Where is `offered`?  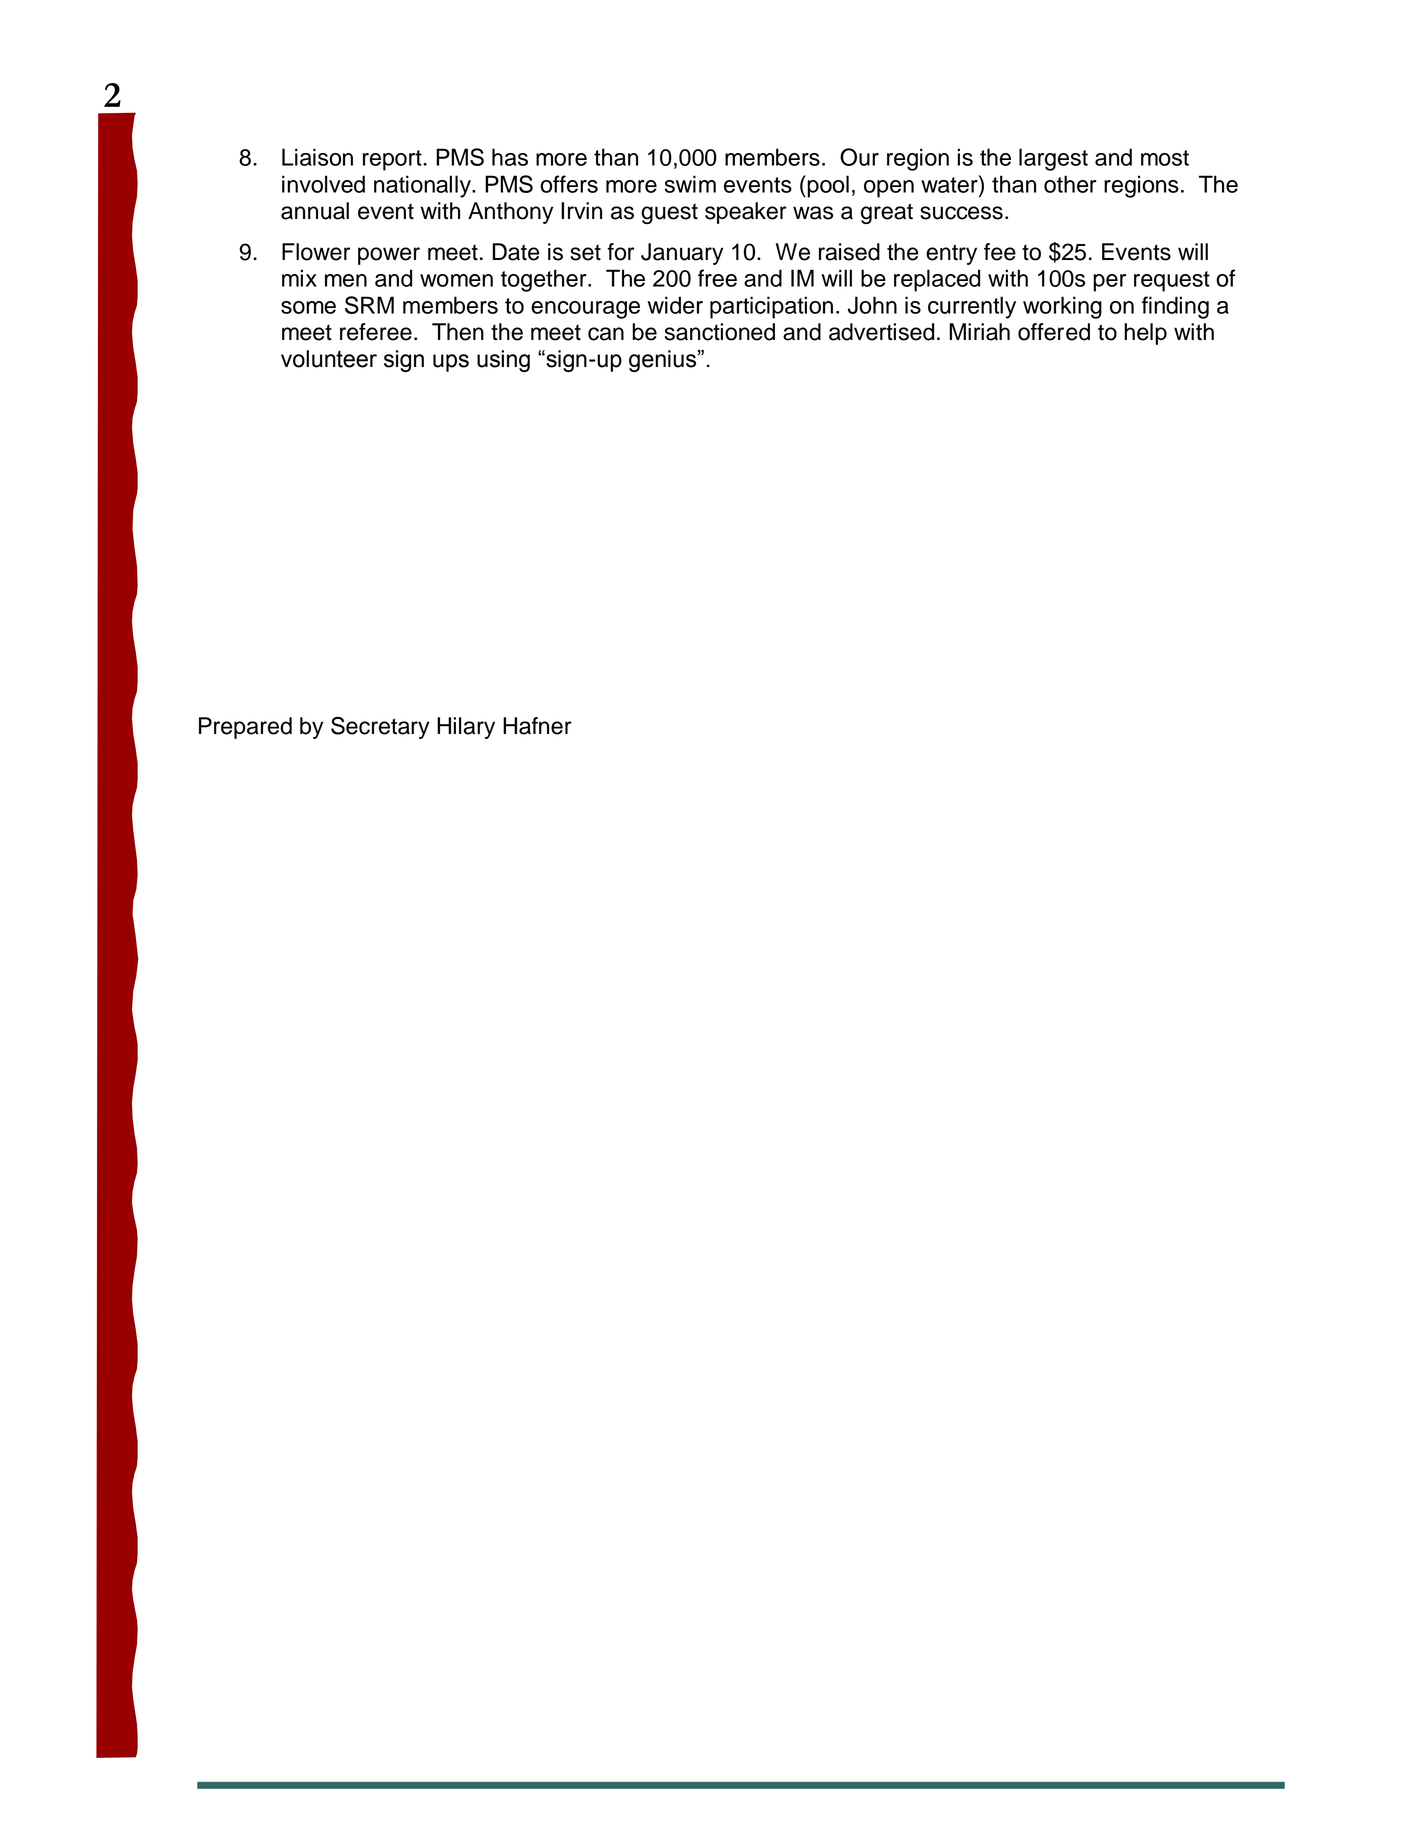 offered is located at coordinates (1054, 332).
